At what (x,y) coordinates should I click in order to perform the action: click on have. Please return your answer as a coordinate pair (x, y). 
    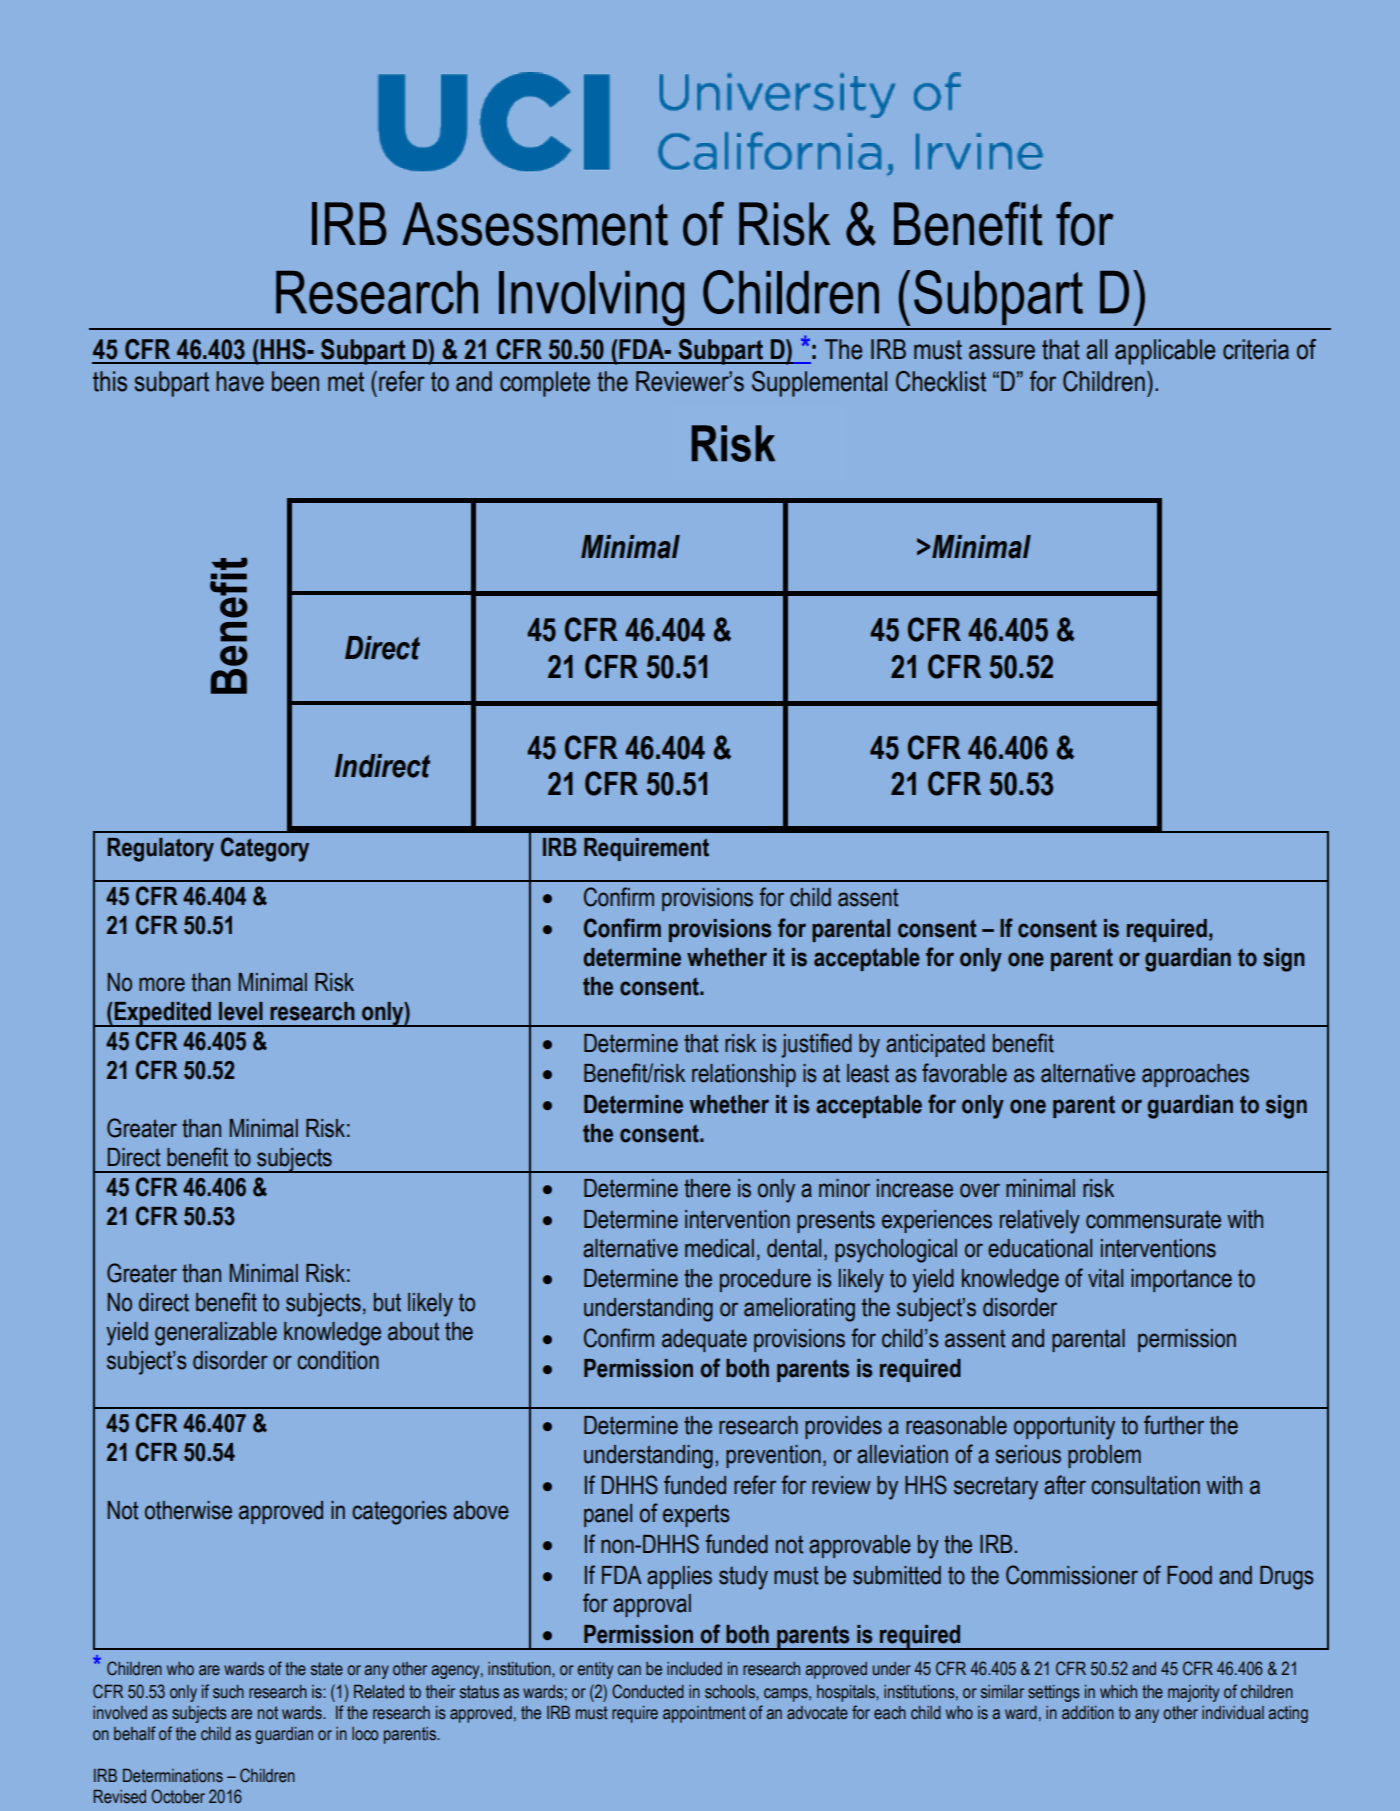
    Looking at the image, I should click on (240, 381).
